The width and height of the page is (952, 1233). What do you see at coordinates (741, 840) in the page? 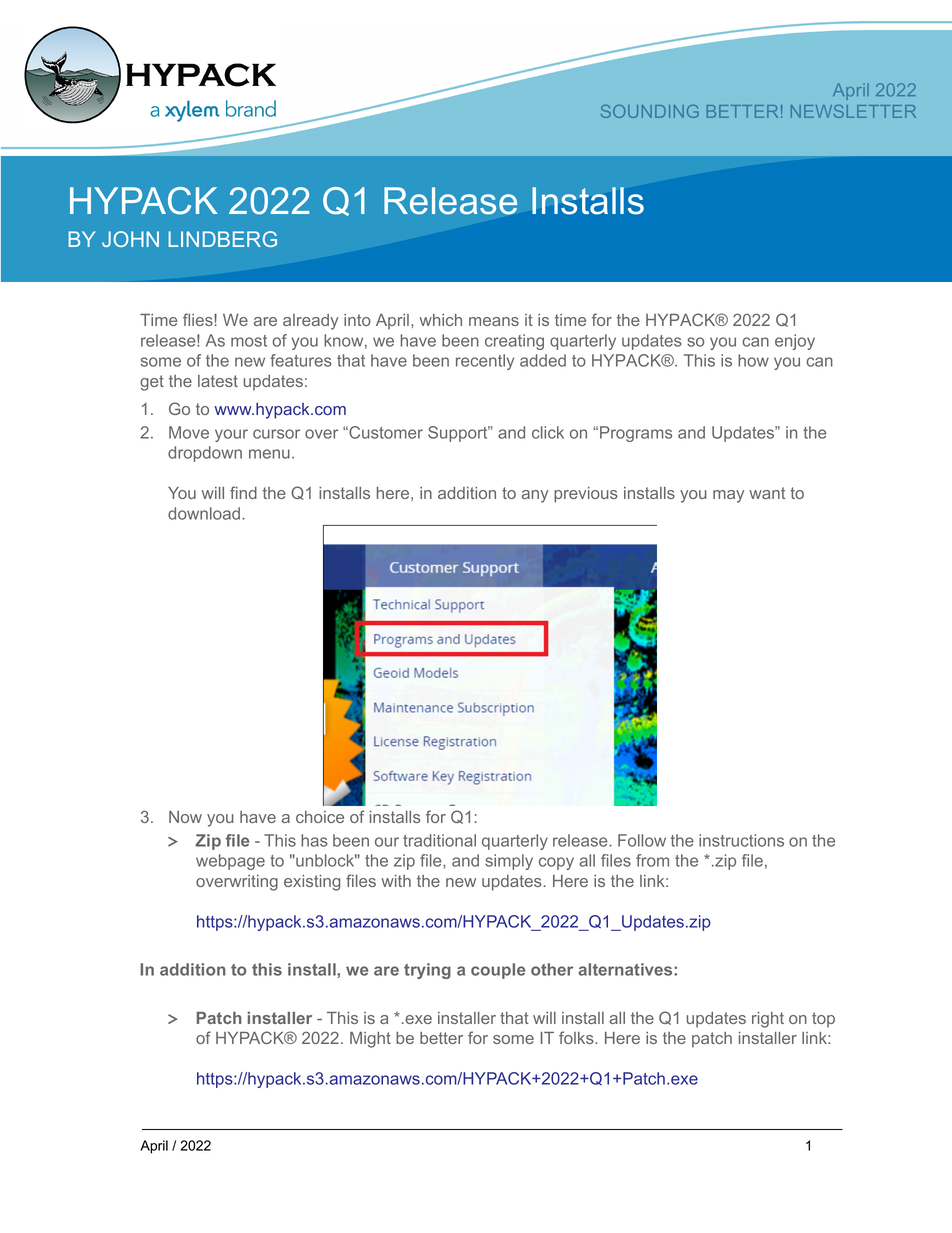
I see `instructions` at bounding box center [741, 840].
